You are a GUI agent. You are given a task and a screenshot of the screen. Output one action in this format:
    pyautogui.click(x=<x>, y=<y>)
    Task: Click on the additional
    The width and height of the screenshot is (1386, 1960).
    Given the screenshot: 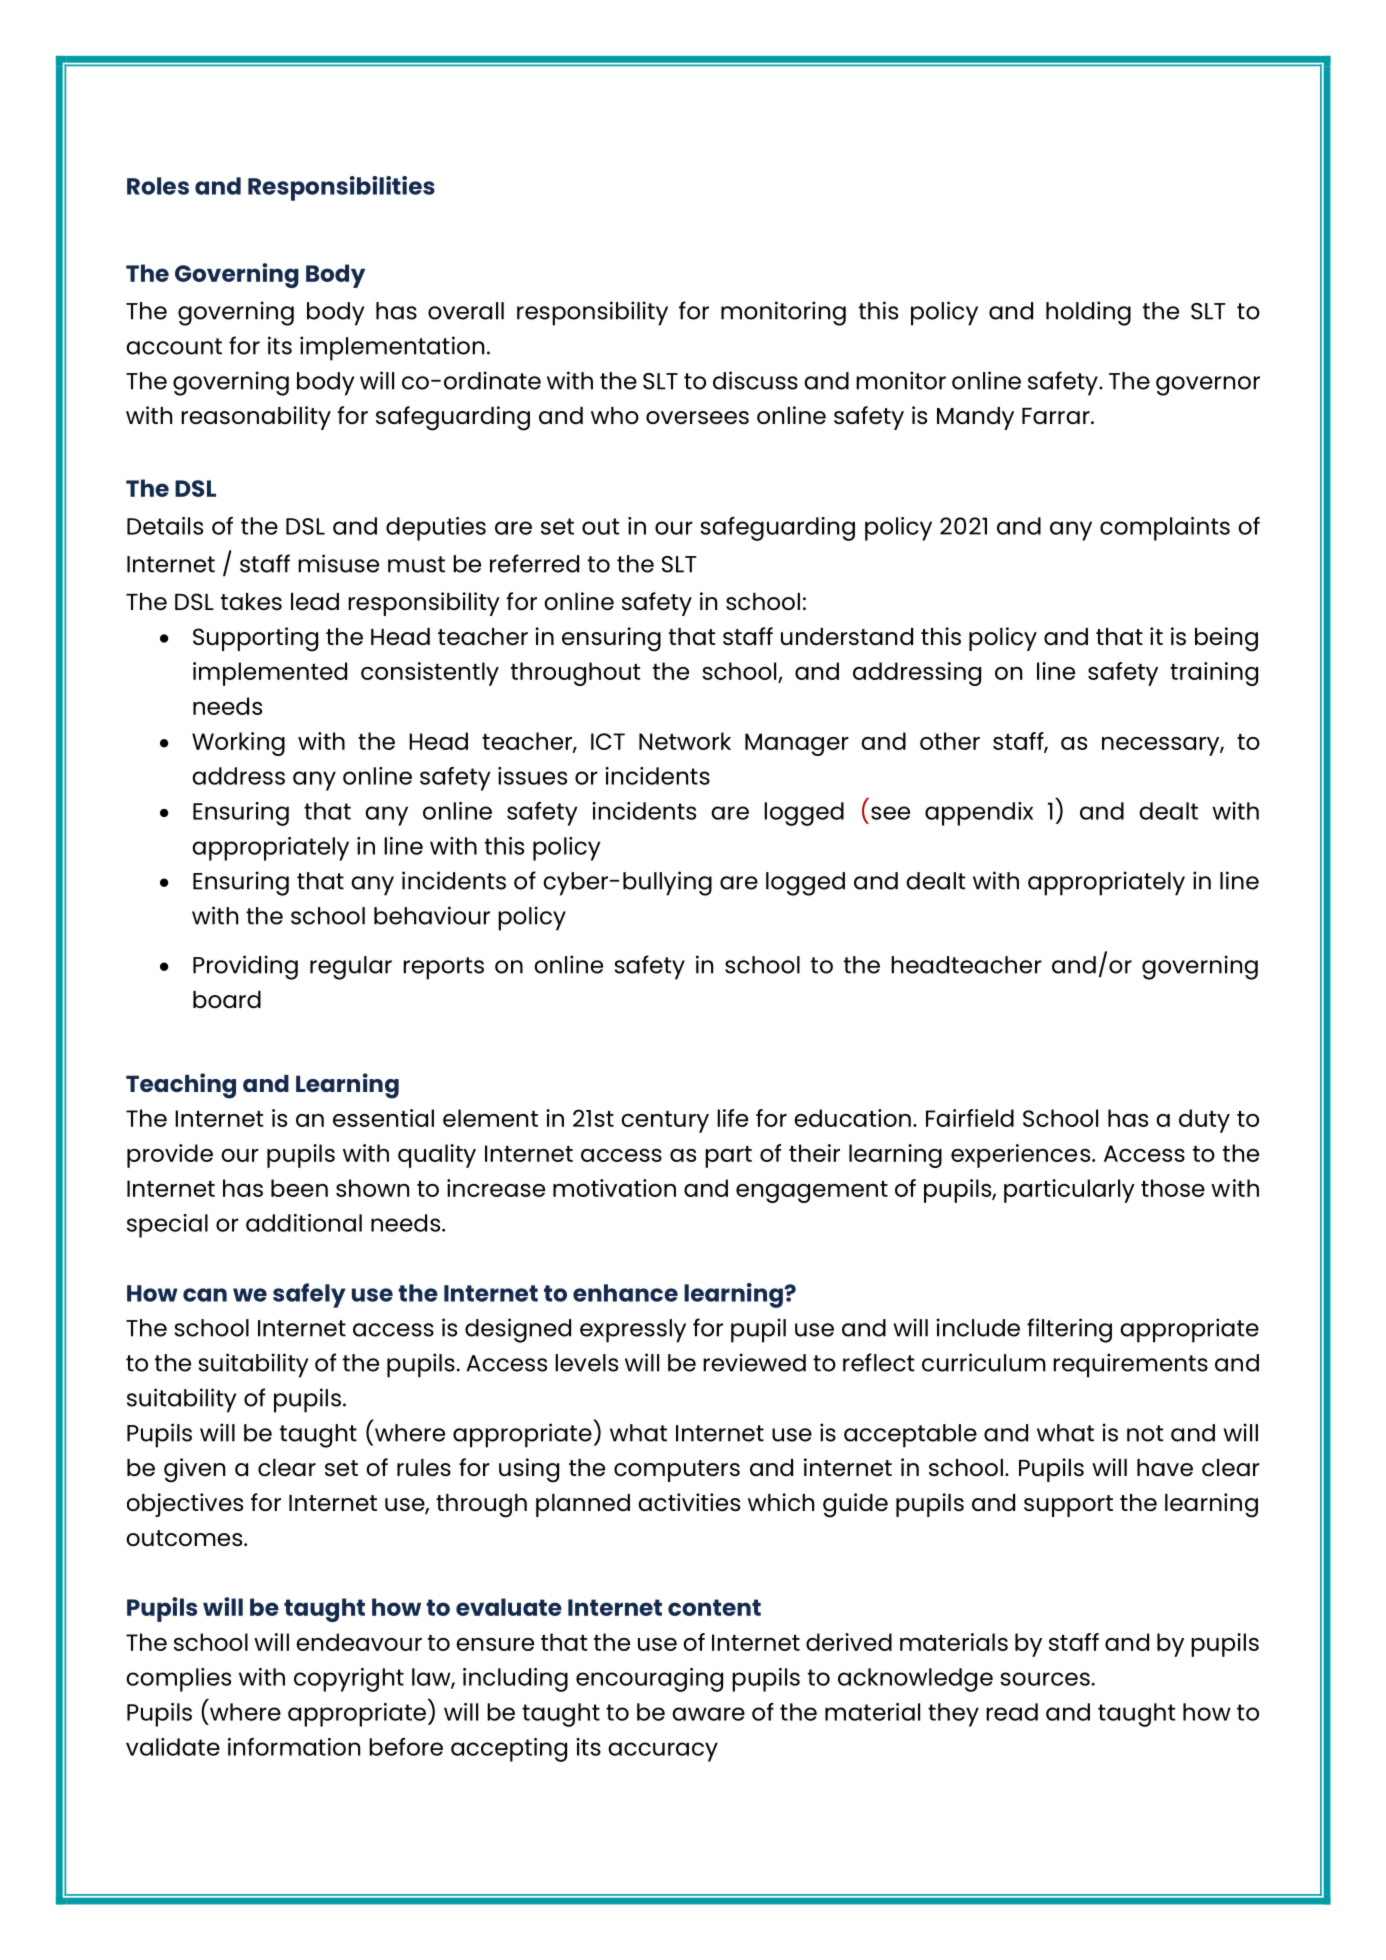 What is the action you would take?
    pyautogui.click(x=304, y=1223)
